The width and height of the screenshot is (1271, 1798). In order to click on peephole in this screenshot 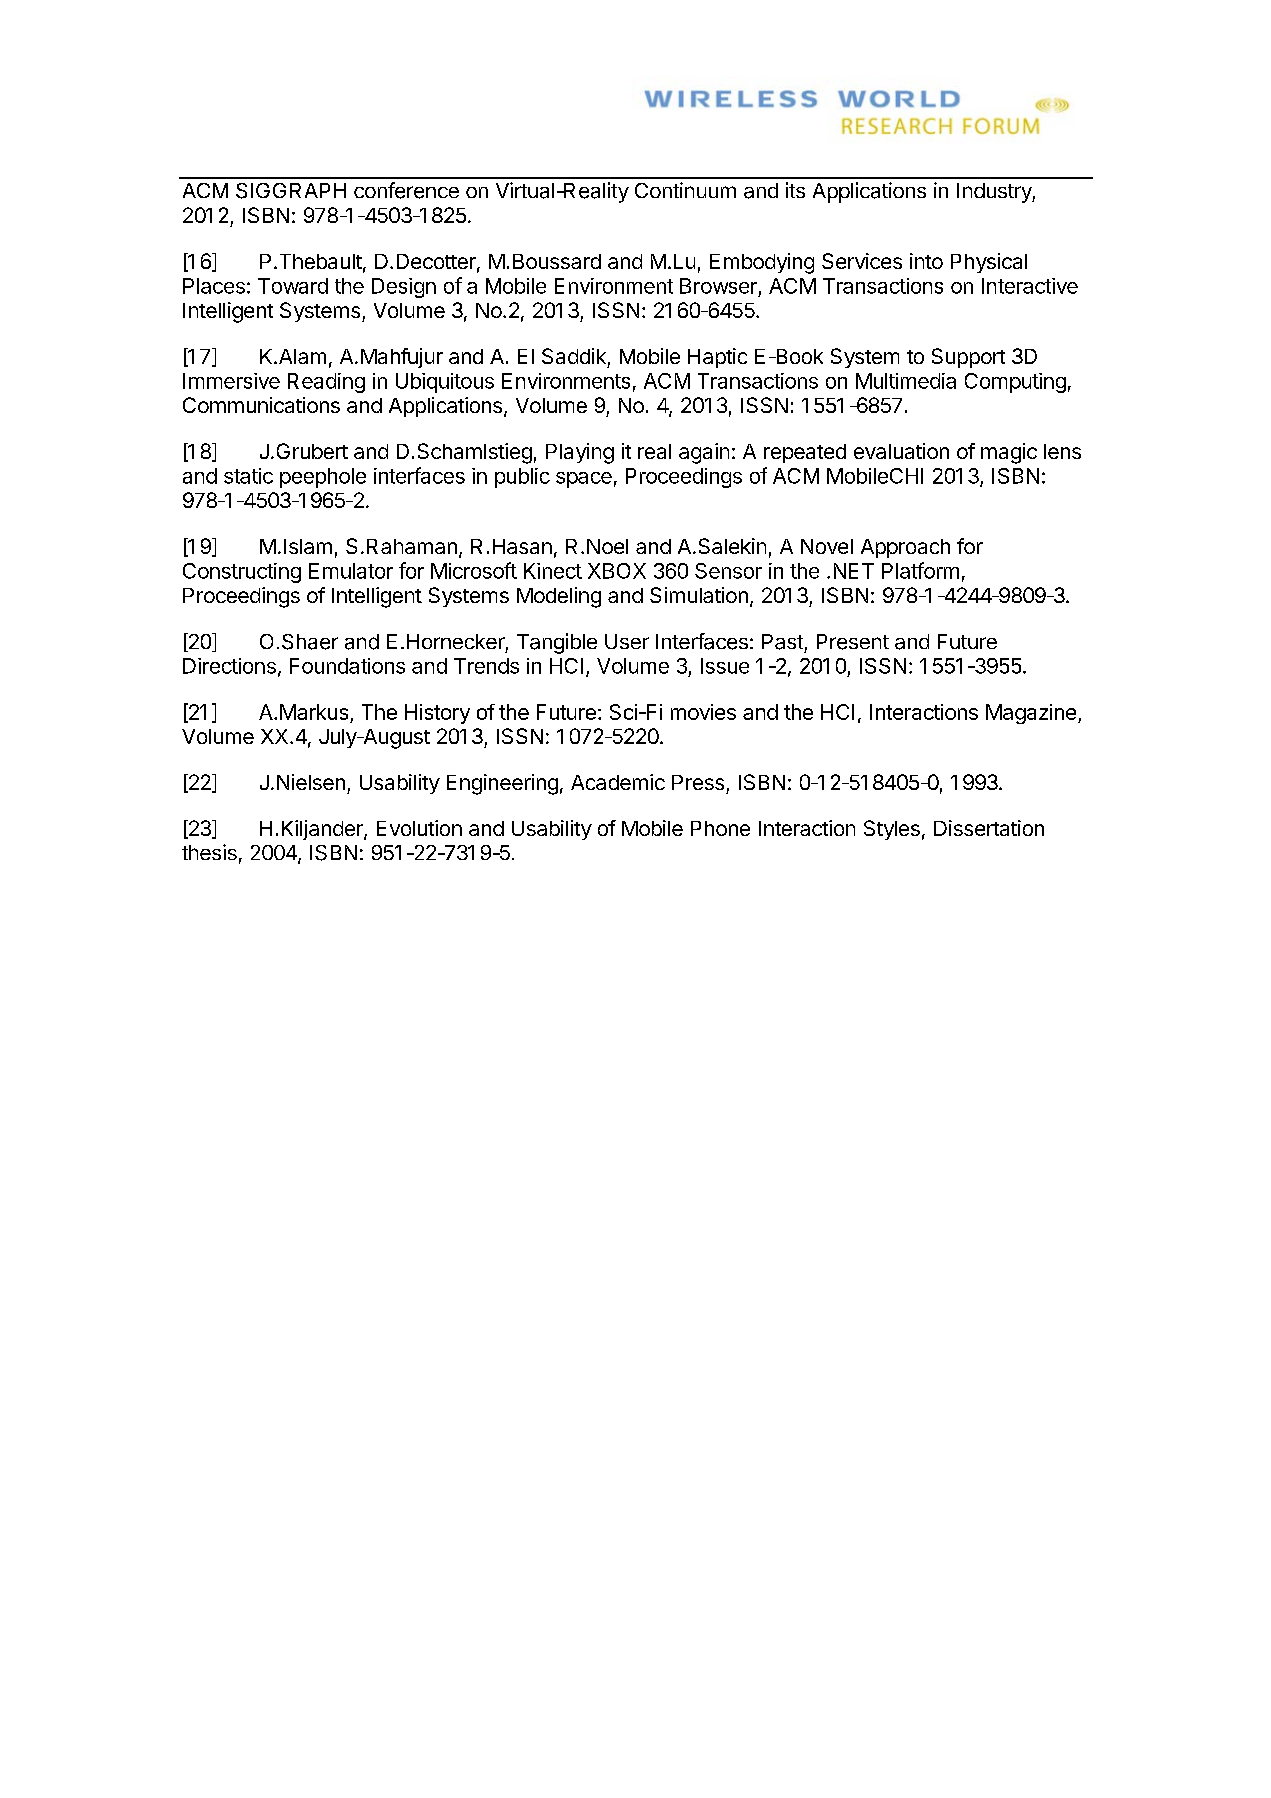, I will do `click(323, 478)`.
